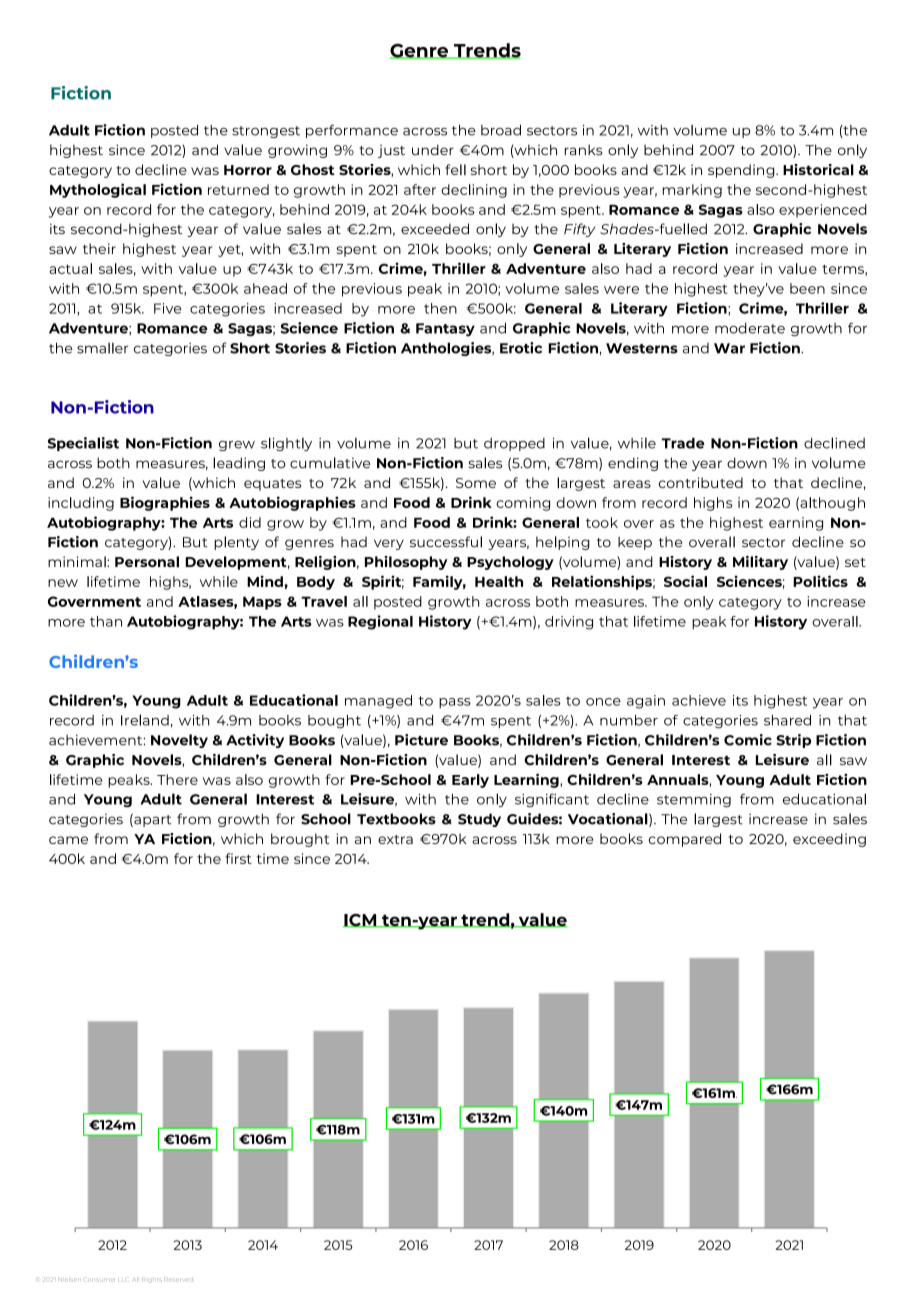 The width and height of the image is (911, 1316). Describe the element at coordinates (787, 720) in the image. I see `shared` at that location.
